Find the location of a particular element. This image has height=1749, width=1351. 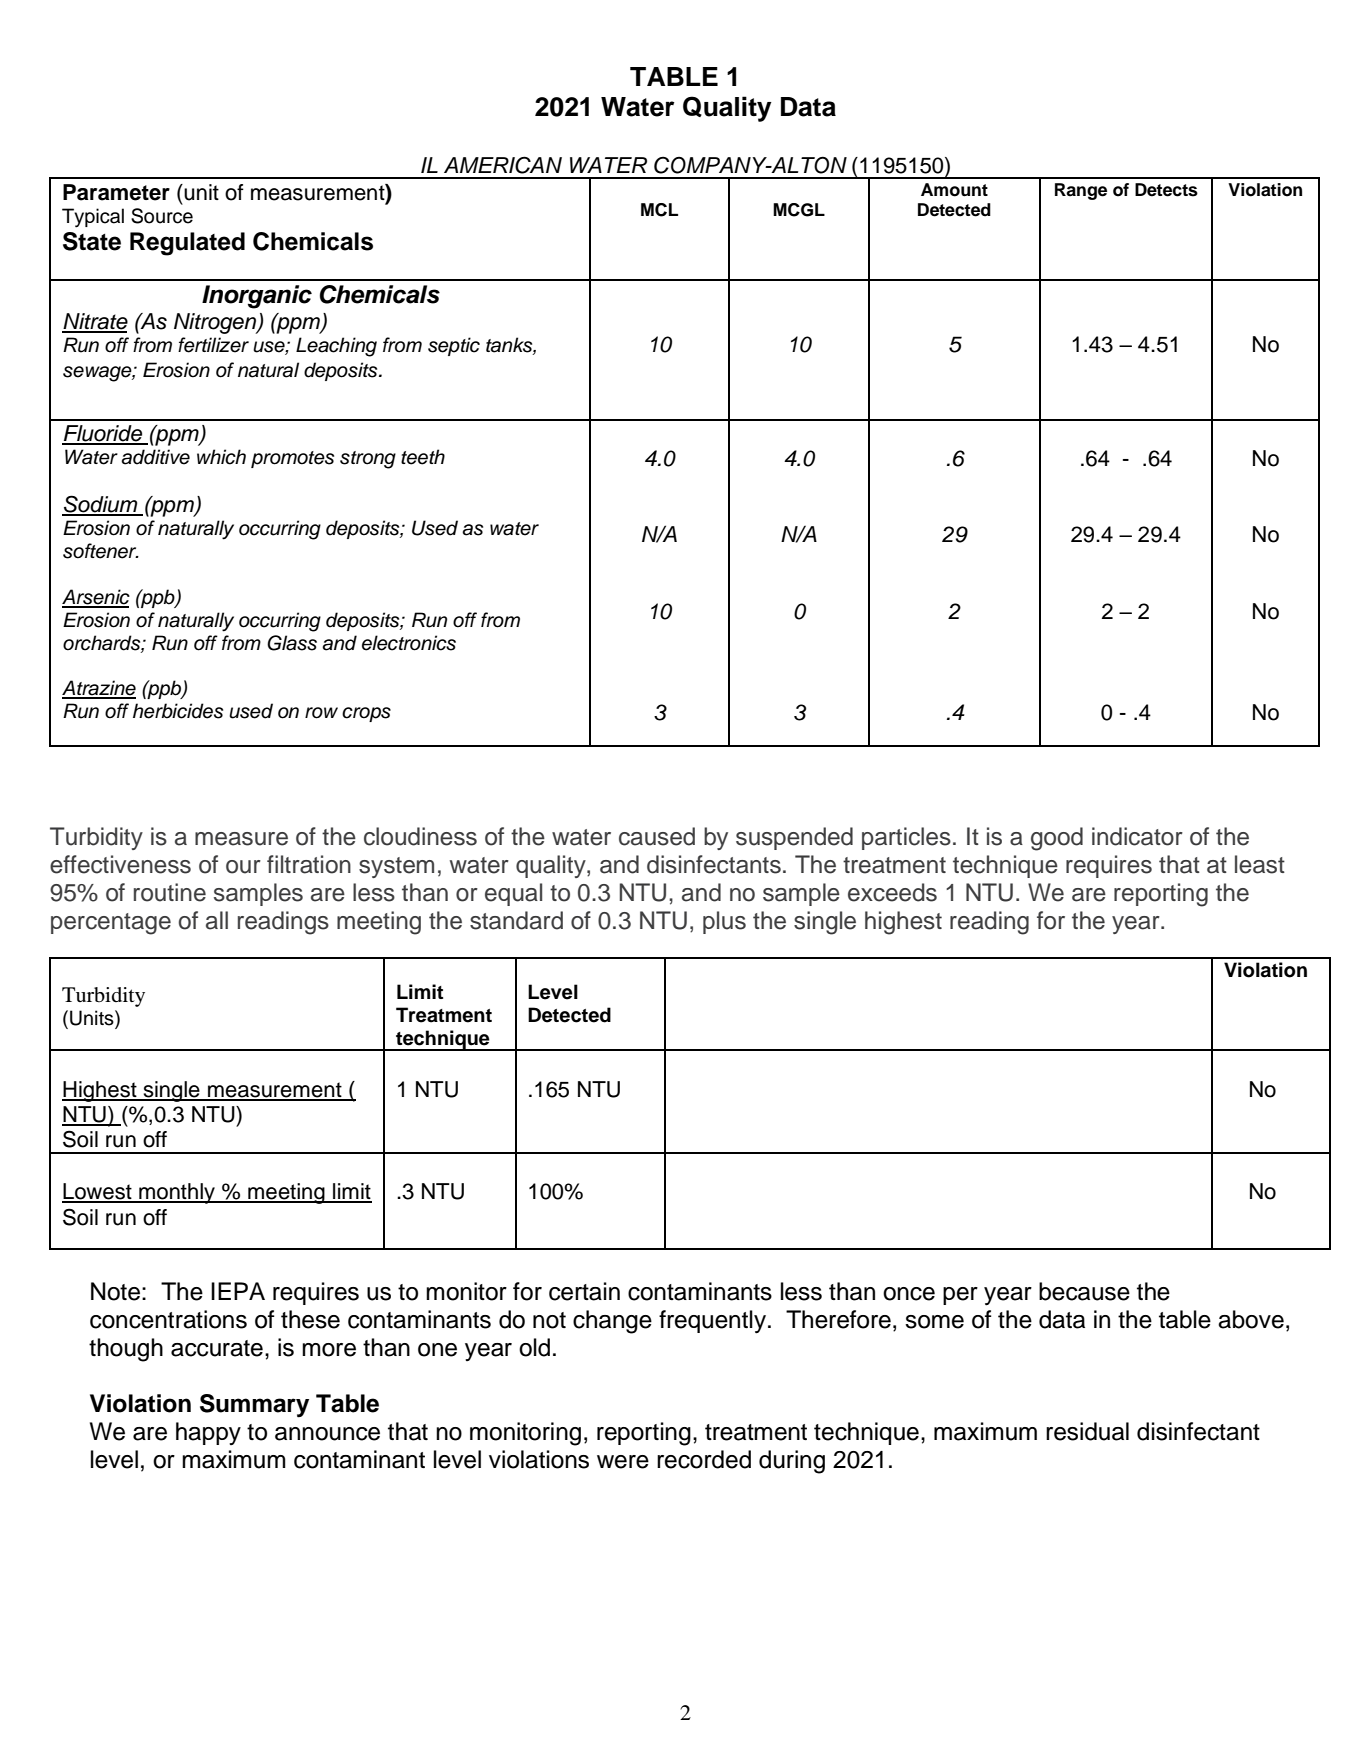

monthly is located at coordinates (177, 1193).
